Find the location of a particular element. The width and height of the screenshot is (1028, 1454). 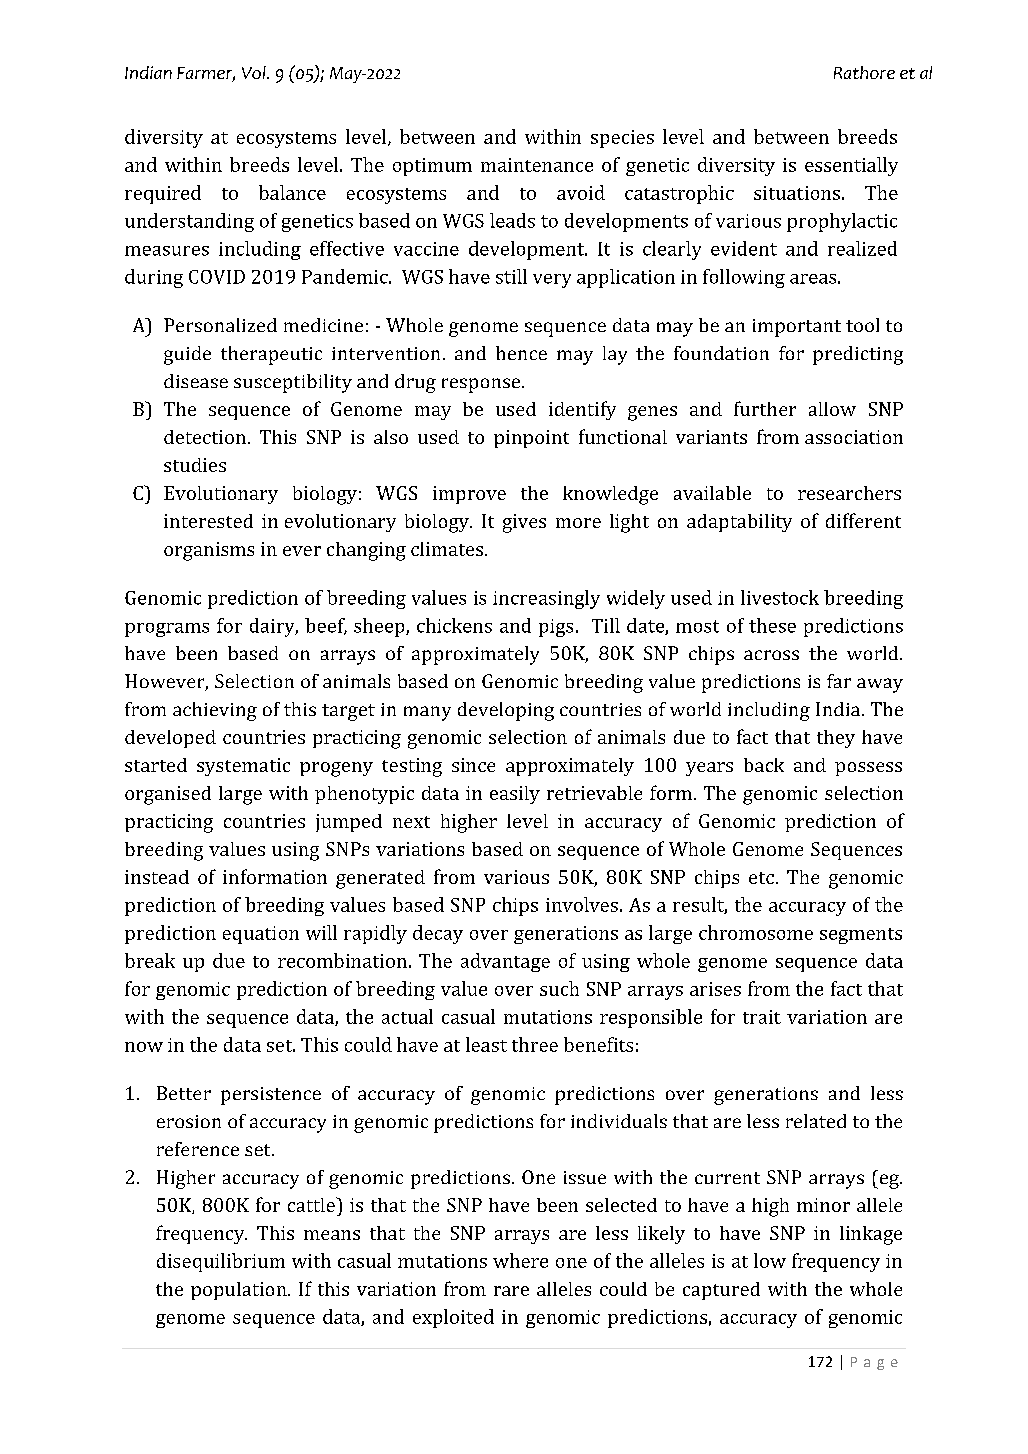

balance is located at coordinates (292, 192).
